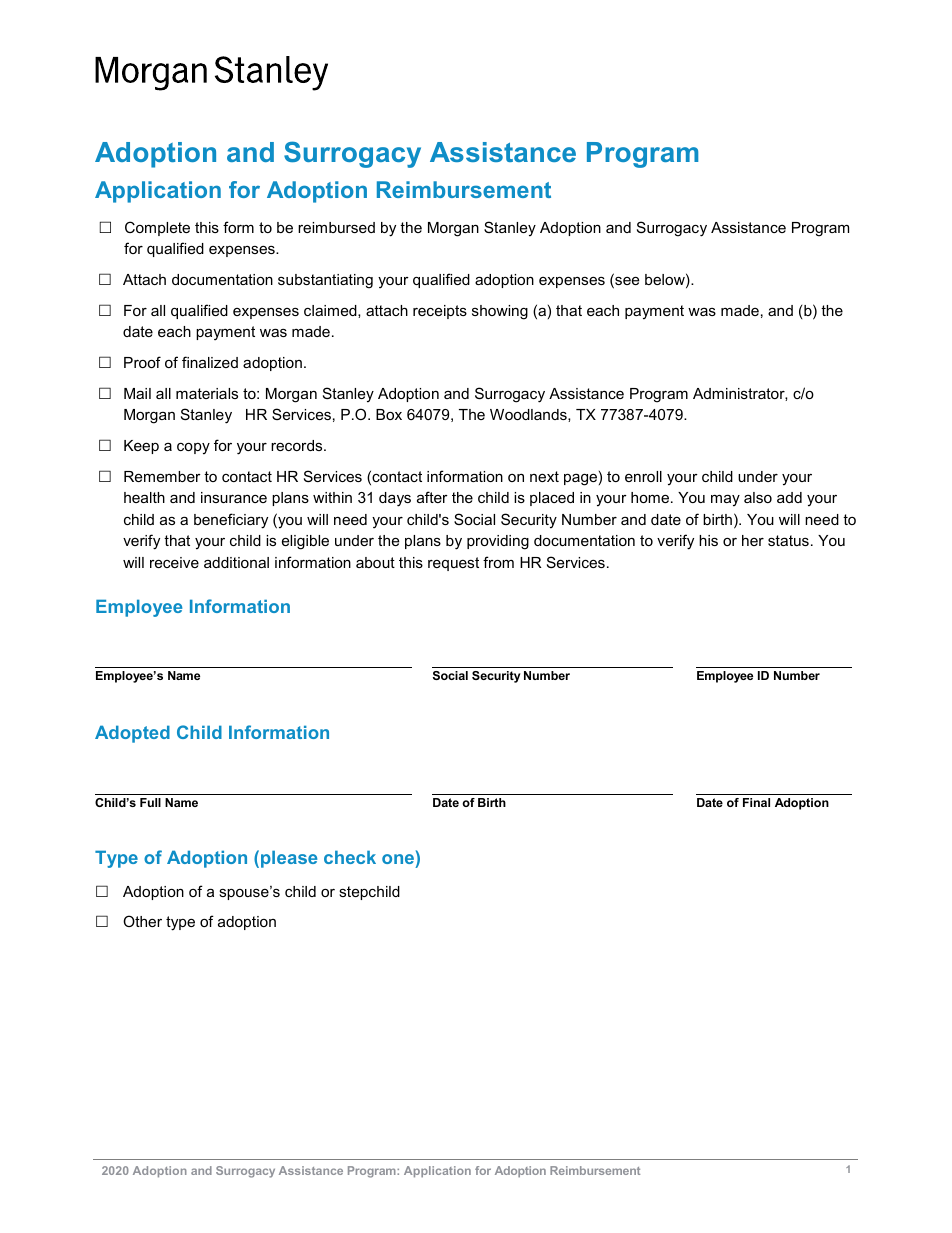  Describe the element at coordinates (157, 228) in the image. I see `Complete` at that location.
